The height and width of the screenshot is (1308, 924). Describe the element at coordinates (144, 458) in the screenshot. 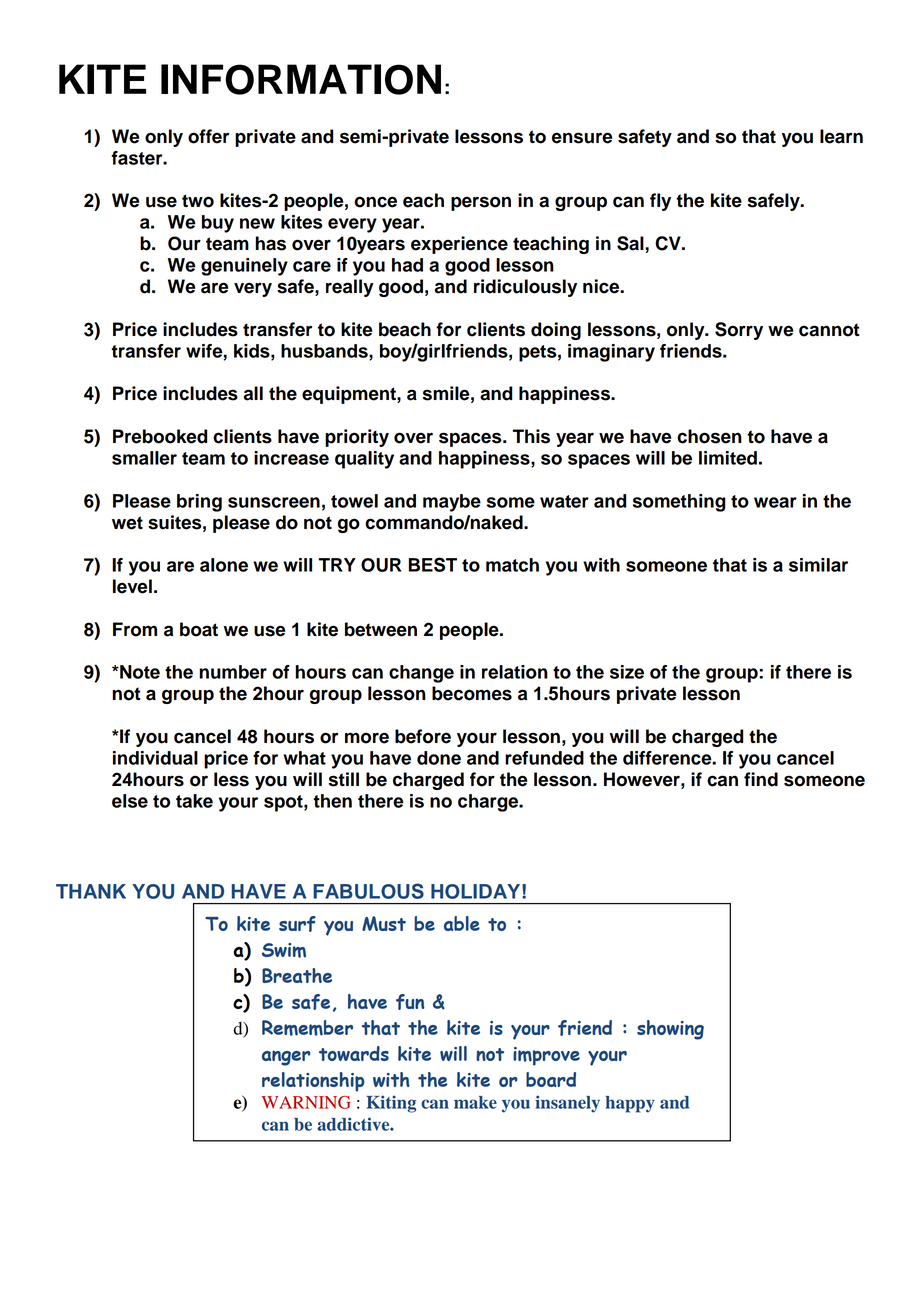

I see `smaller` at that location.
